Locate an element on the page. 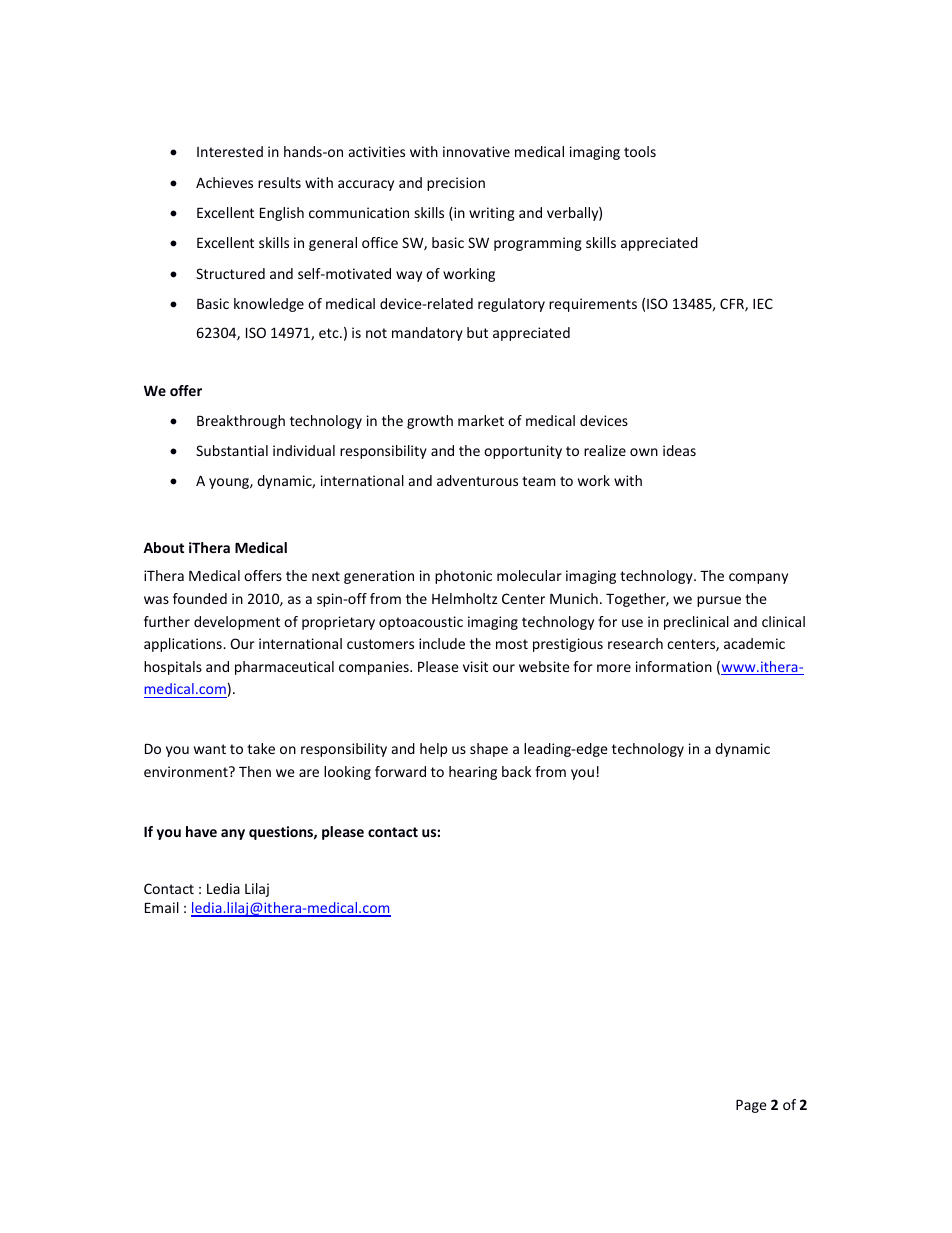 The image size is (952, 1233). Achieves is located at coordinates (224, 182).
